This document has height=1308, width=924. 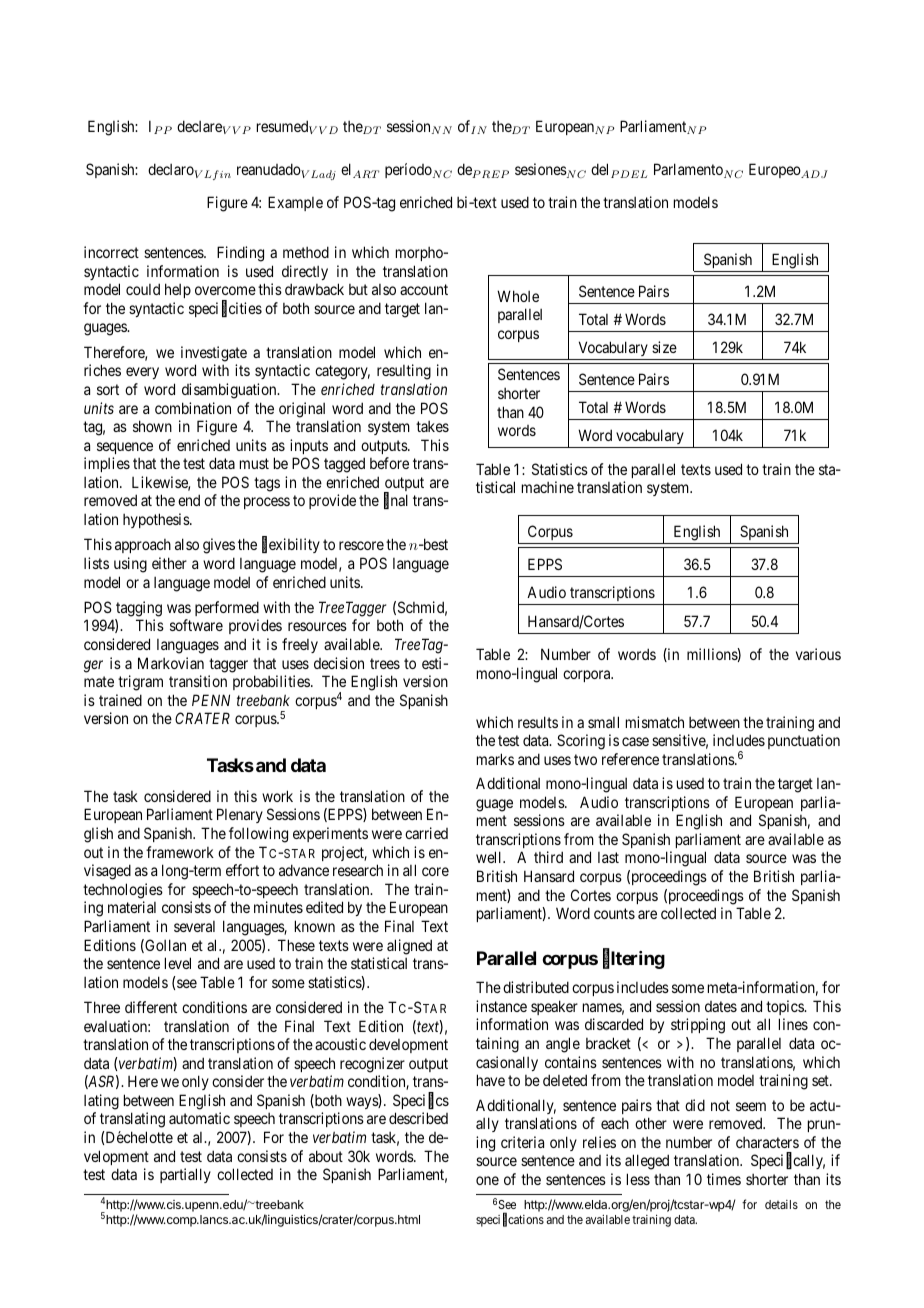 What do you see at coordinates (721, 1006) in the document?
I see `dates` at bounding box center [721, 1006].
